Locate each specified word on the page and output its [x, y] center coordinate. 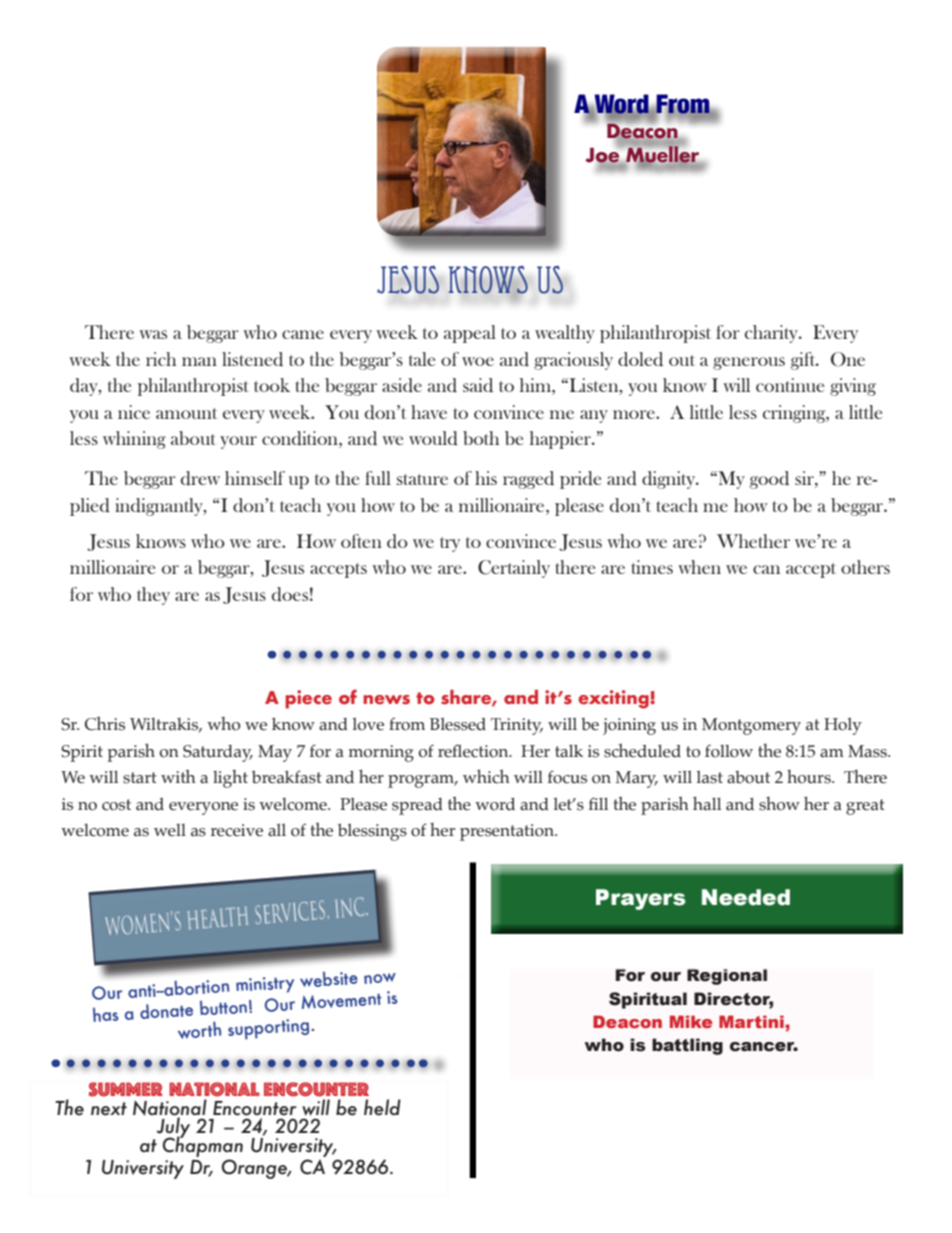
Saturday [218, 753]
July [172, 1129]
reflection [474, 751]
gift [804, 361]
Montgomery [751, 726]
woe [478, 361]
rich [161, 359]
